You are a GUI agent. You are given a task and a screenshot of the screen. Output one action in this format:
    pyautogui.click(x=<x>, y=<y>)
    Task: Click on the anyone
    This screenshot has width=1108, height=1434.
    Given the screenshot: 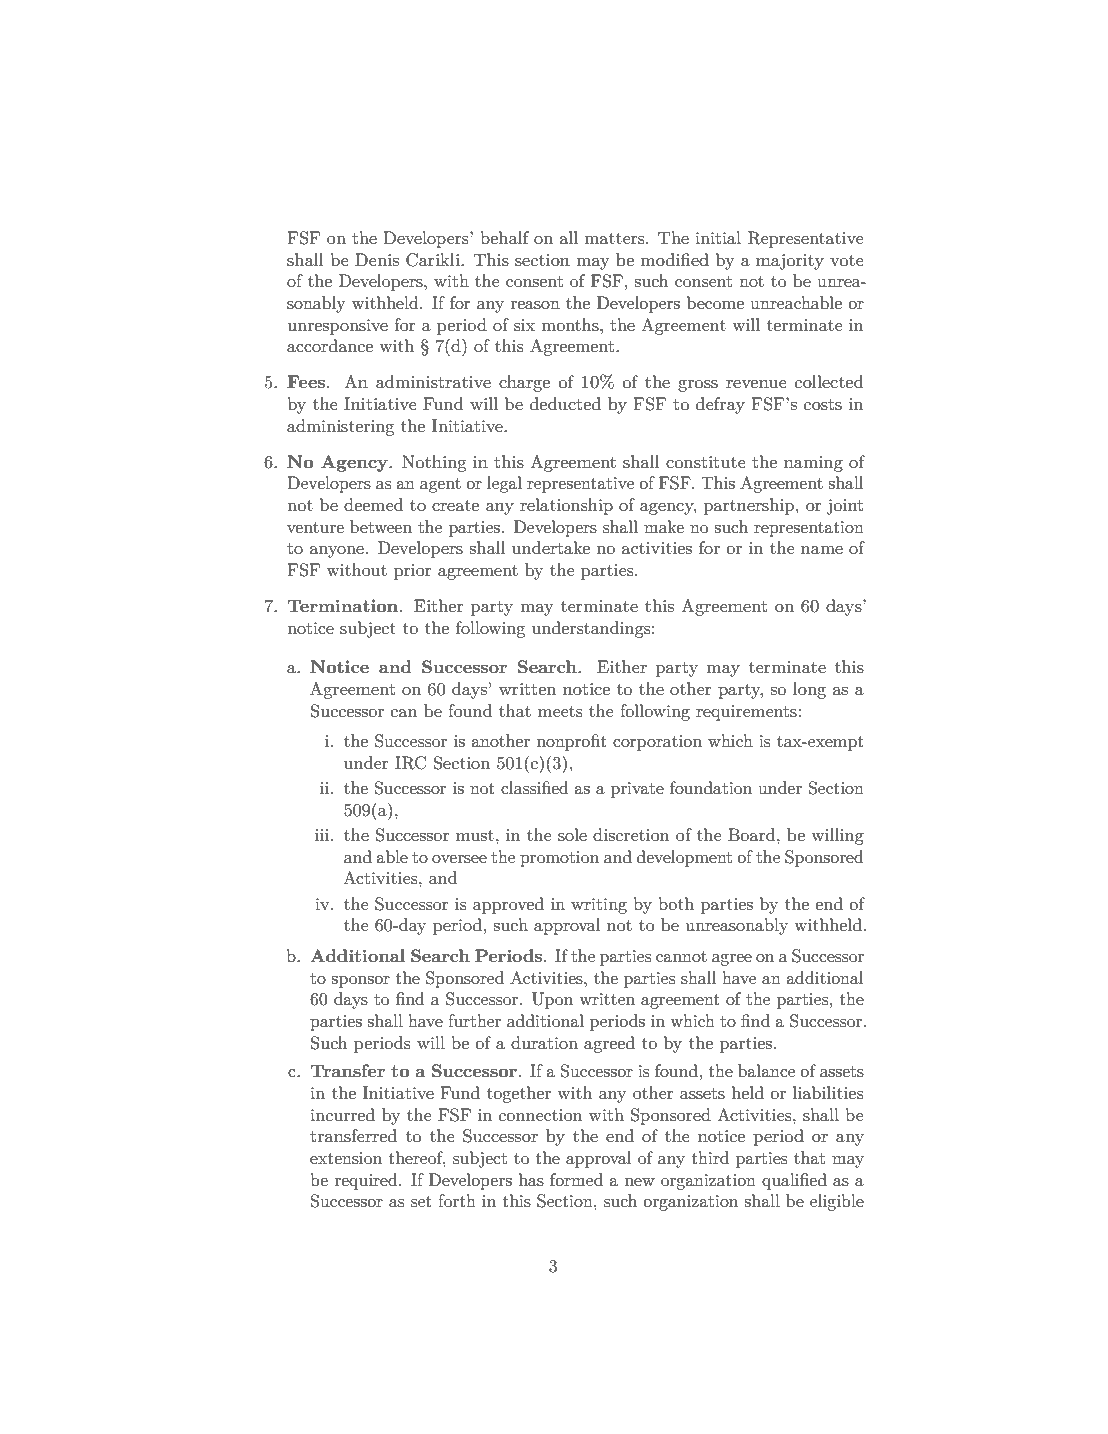 What is the action you would take?
    pyautogui.click(x=337, y=552)
